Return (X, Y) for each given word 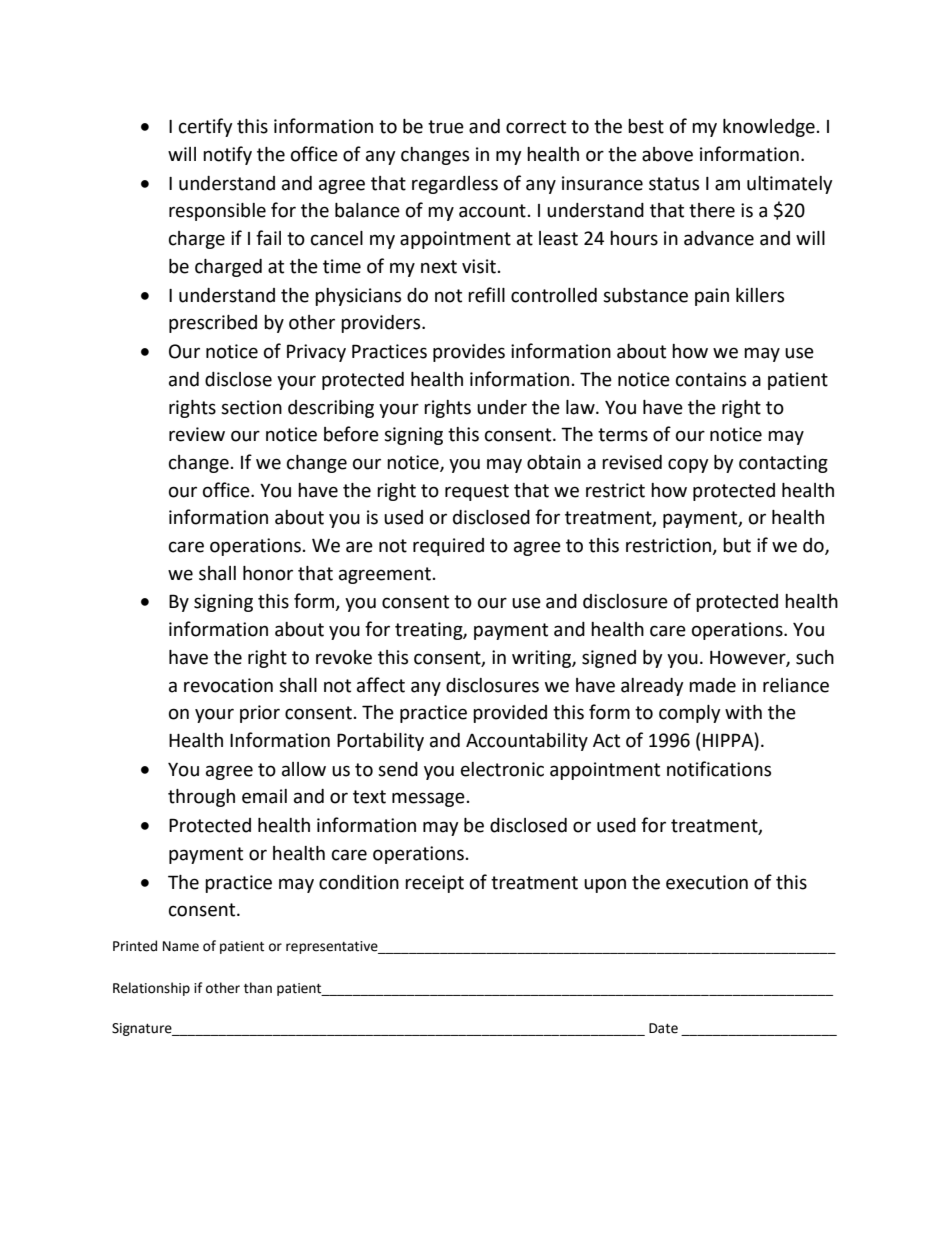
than (258, 988)
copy (688, 465)
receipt (434, 884)
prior (260, 714)
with (743, 712)
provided (510, 714)
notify (227, 155)
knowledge (769, 128)
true (446, 127)
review (197, 434)
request (477, 492)
